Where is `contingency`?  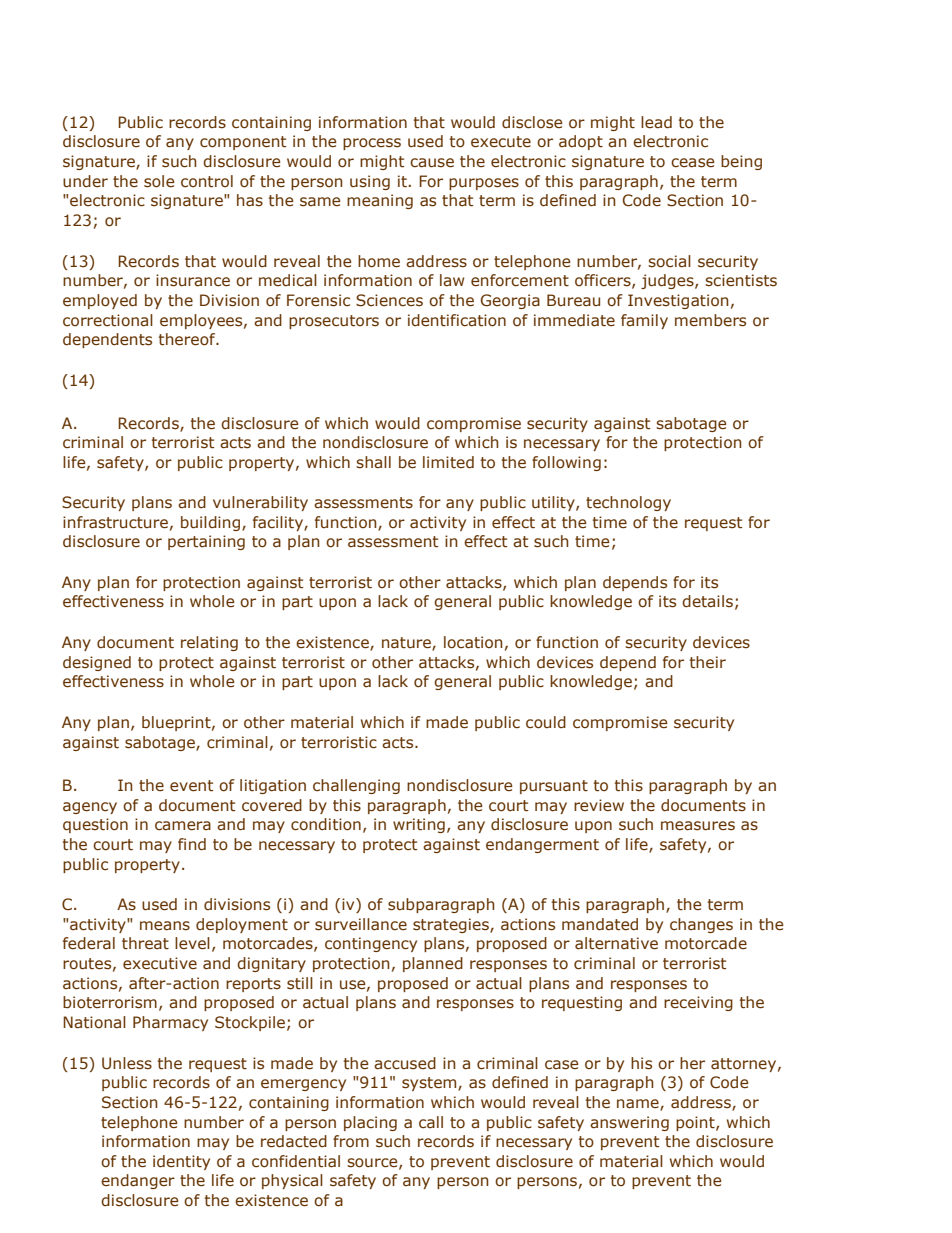 contingency is located at coordinates (371, 944).
